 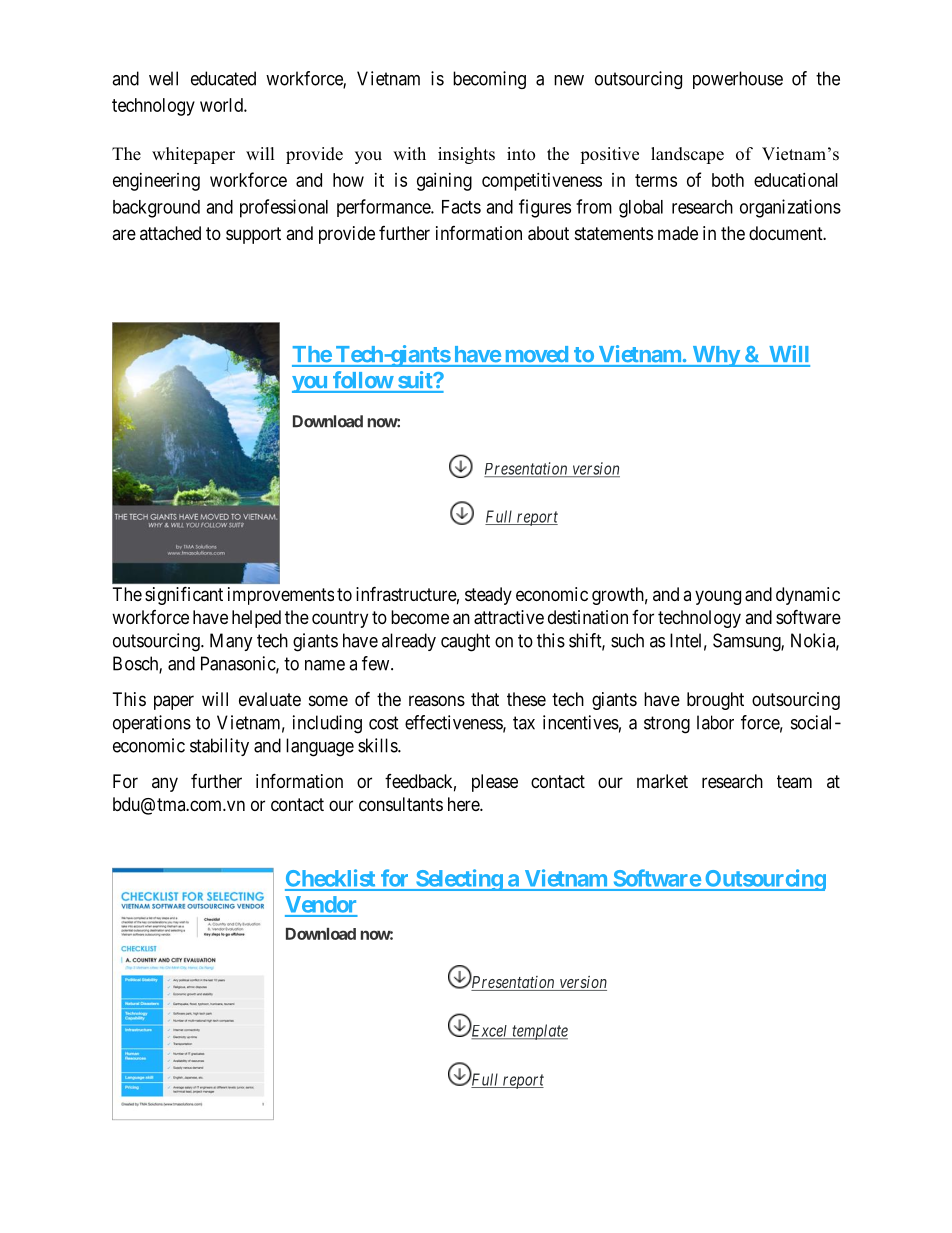 I want to click on brought, so click(x=715, y=701).
